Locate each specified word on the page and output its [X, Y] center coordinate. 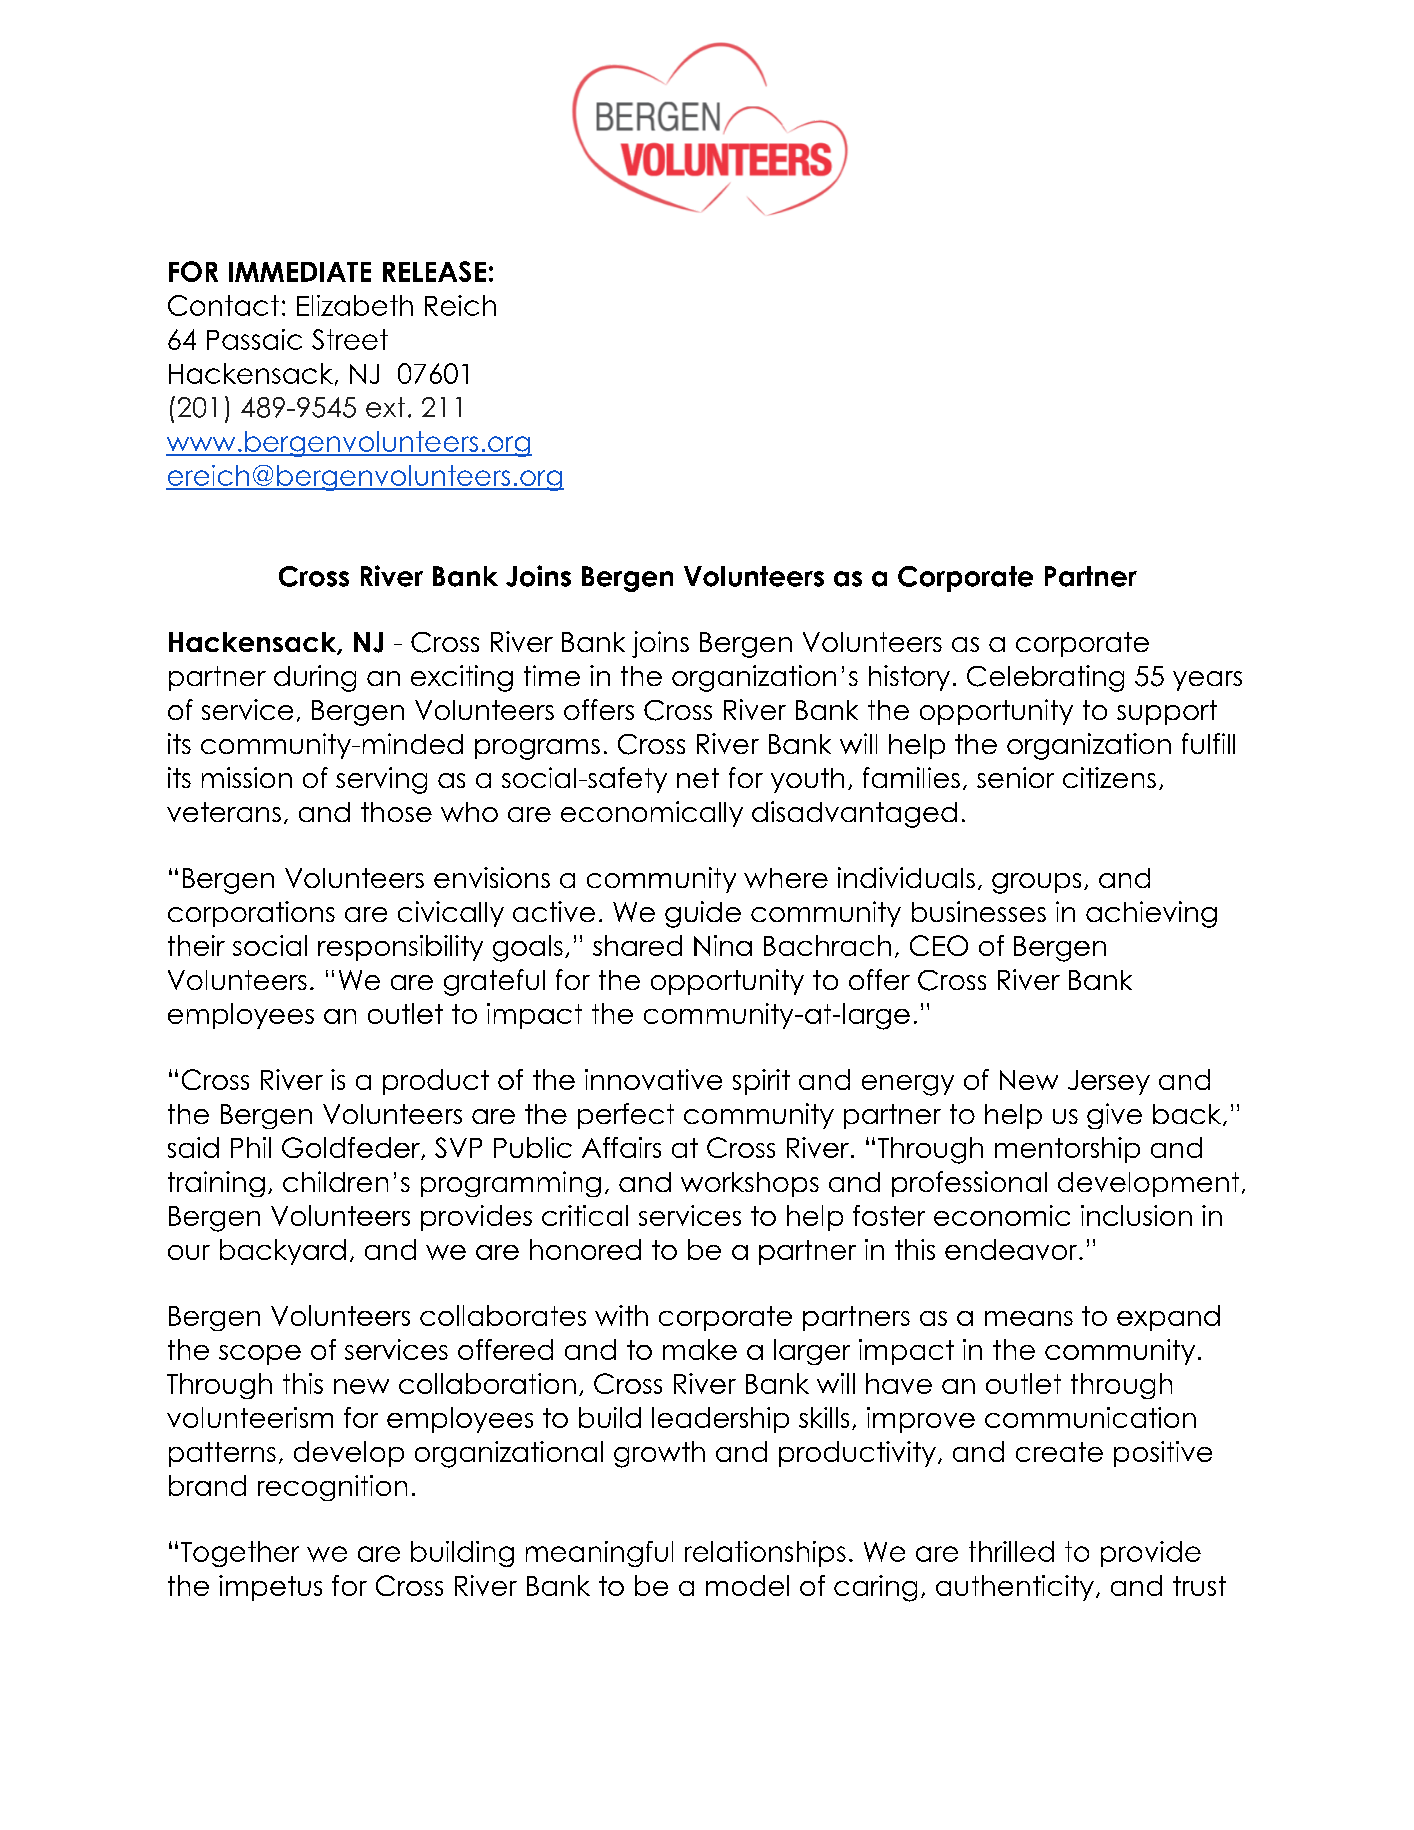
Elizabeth [355, 305]
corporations [251, 914]
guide [703, 914]
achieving [1151, 914]
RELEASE [434, 271]
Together [240, 1554]
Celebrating [1045, 678]
